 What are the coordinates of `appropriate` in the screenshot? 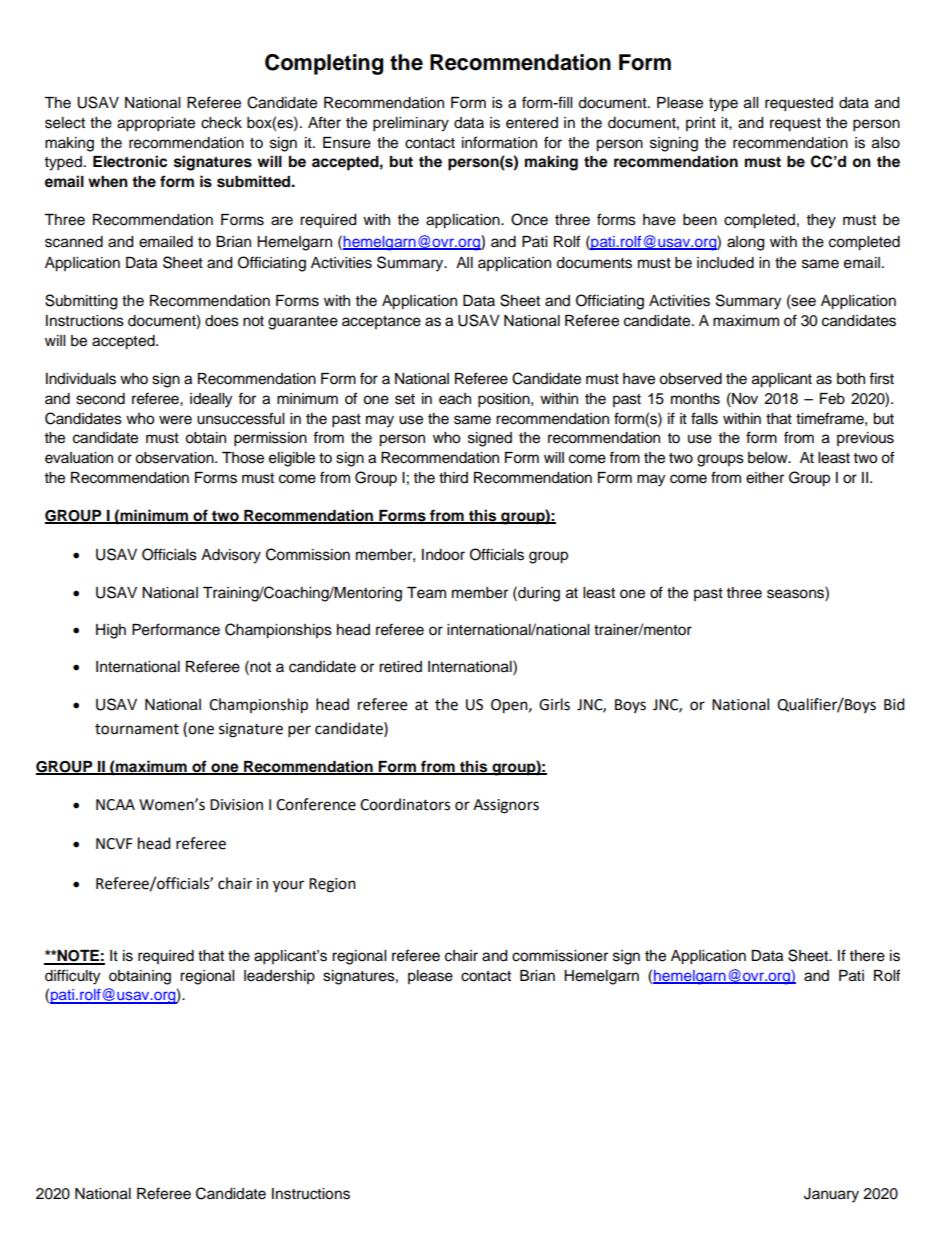 It's located at (156, 124).
